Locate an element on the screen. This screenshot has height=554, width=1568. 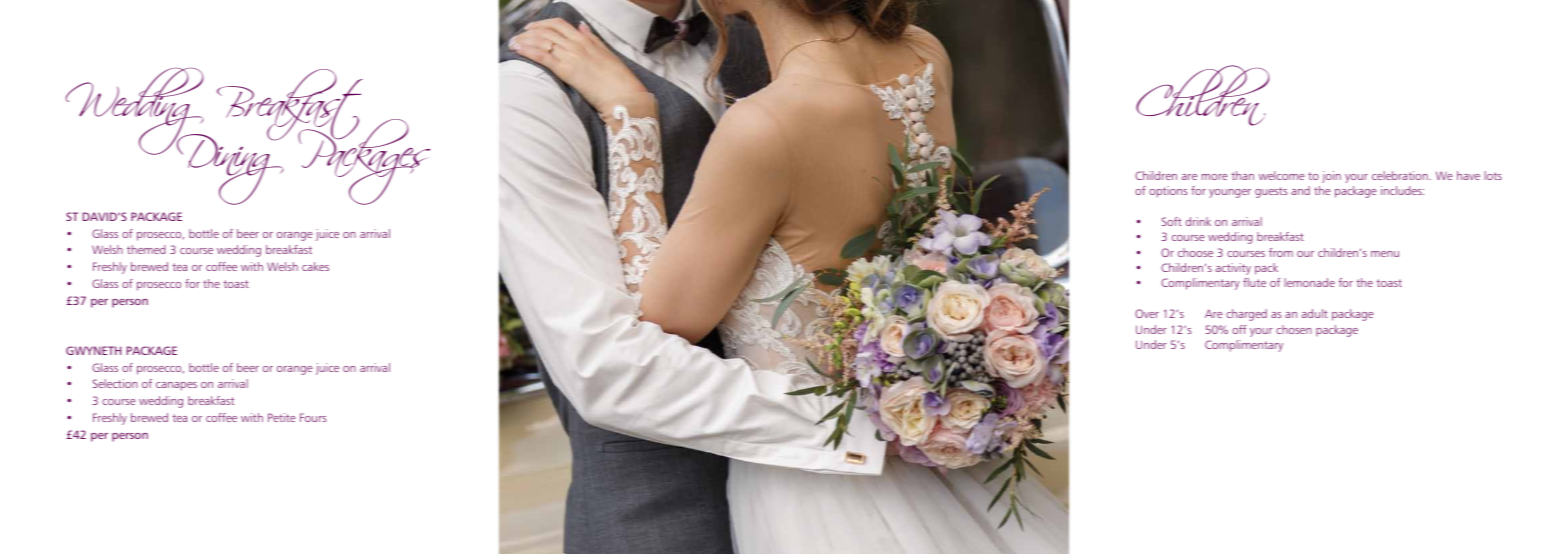
chosen is located at coordinates (1294, 329).
